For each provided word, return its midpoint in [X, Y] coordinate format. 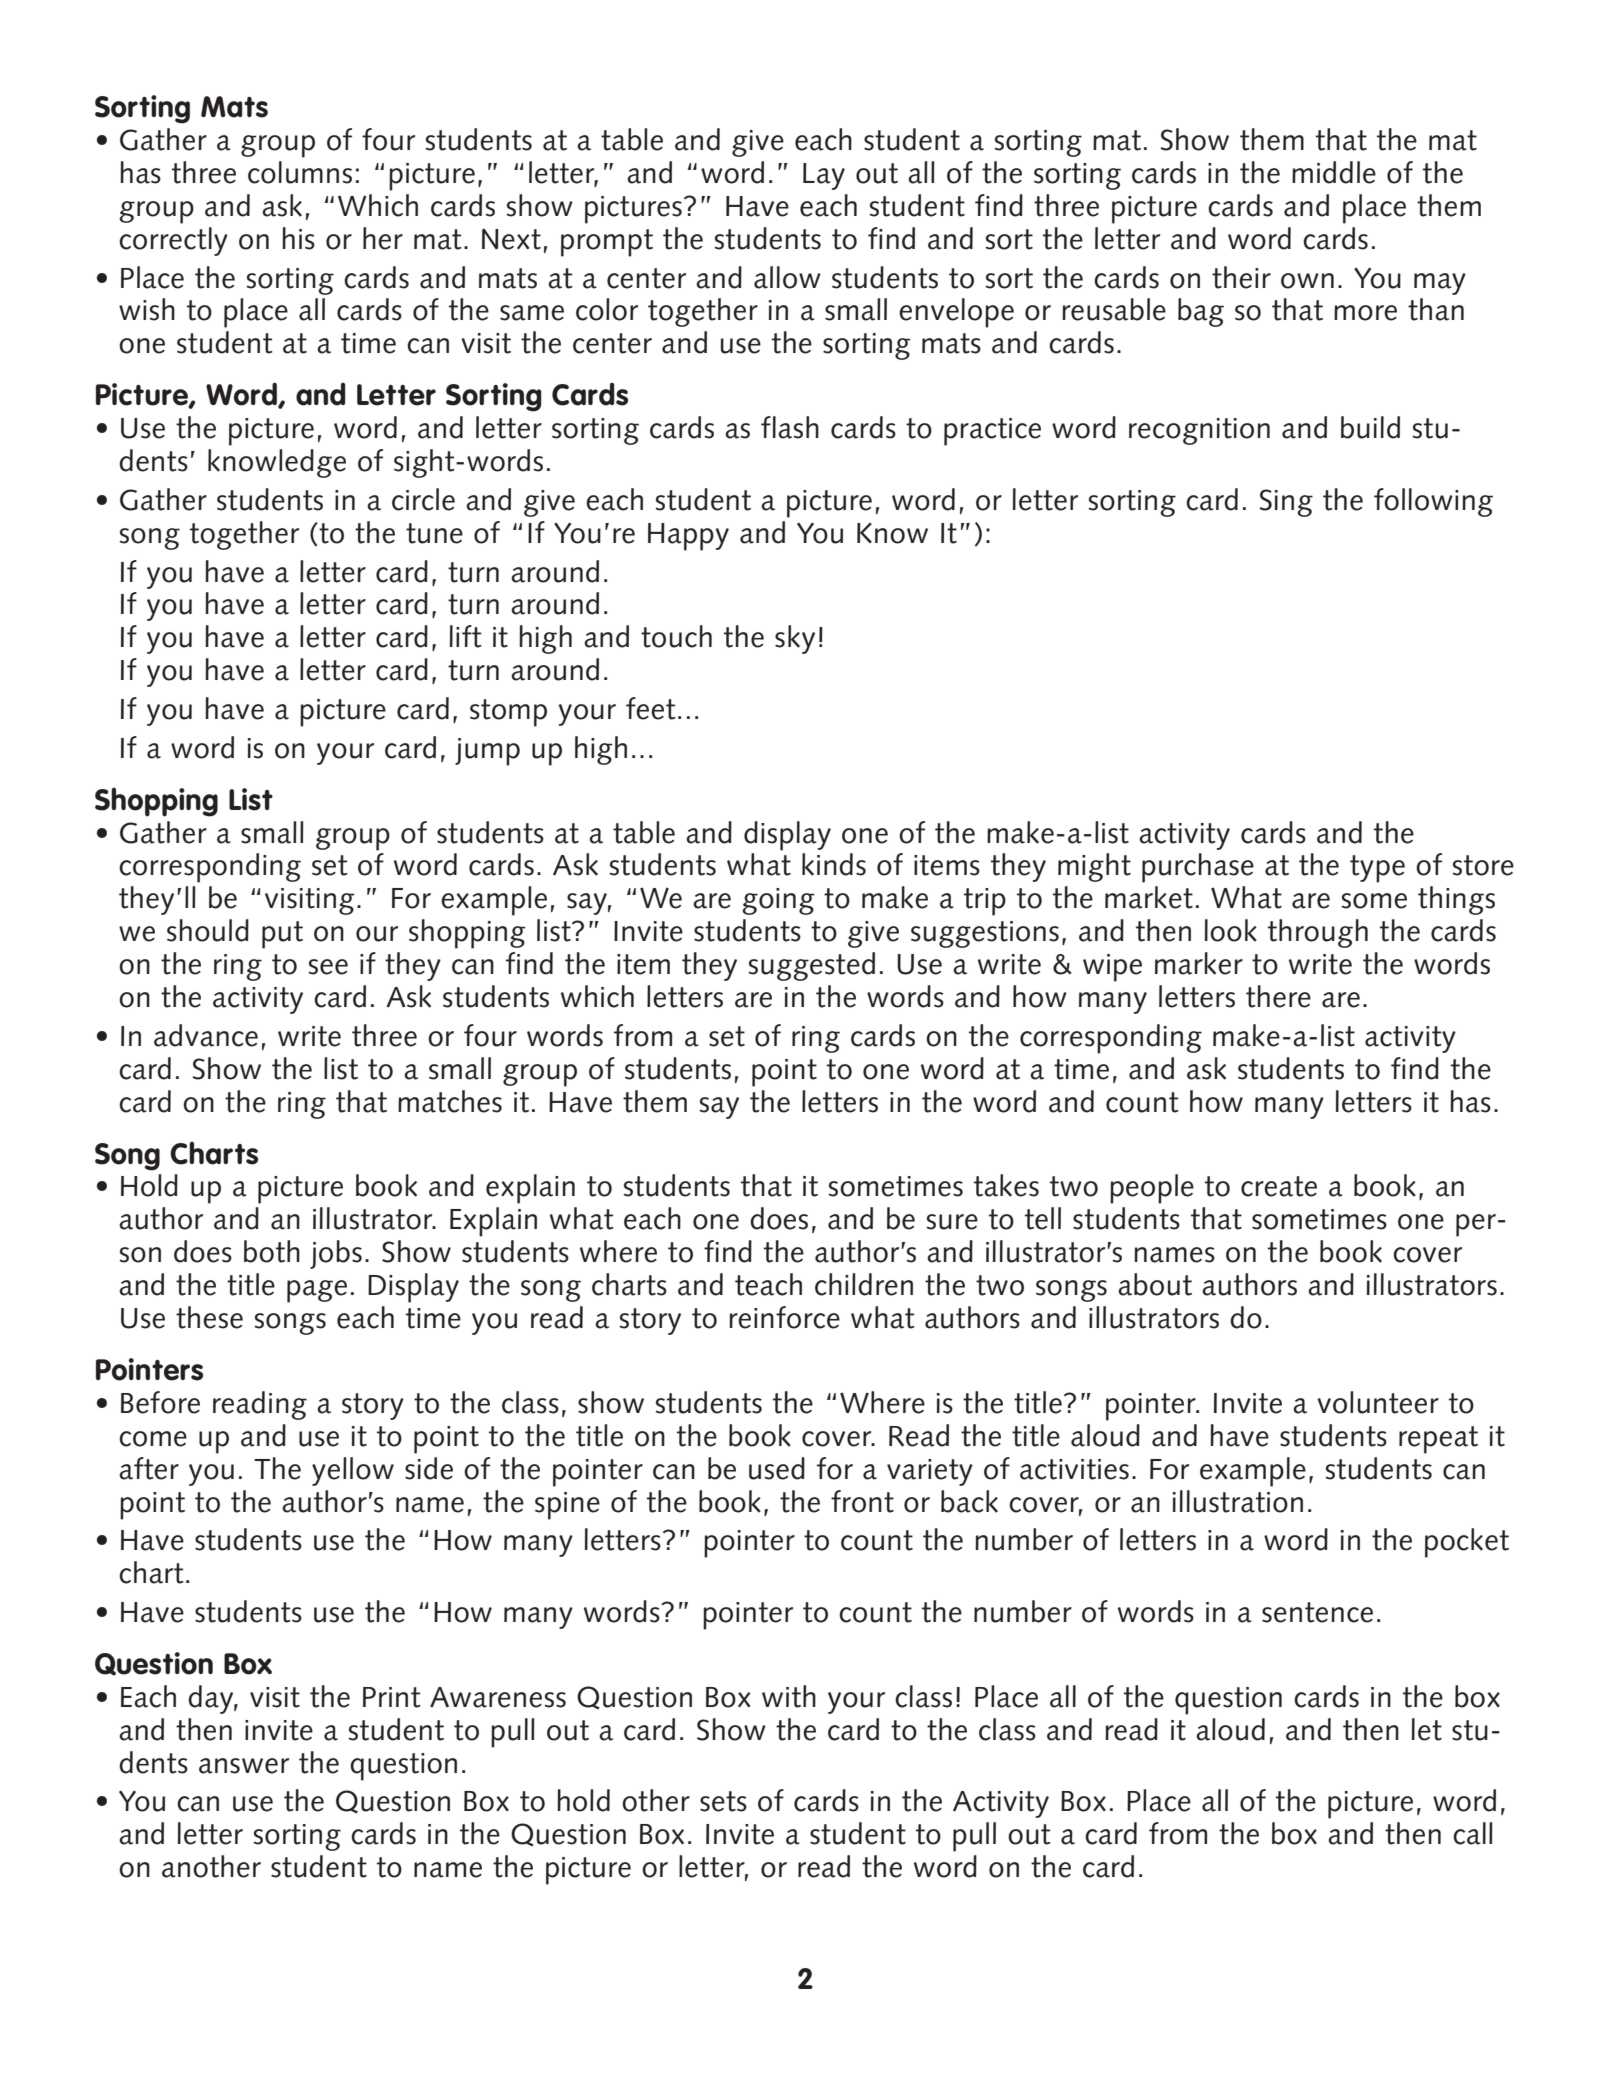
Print [391, 1697]
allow [787, 277]
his [298, 238]
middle [1334, 172]
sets [723, 1801]
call [1473, 1833]
